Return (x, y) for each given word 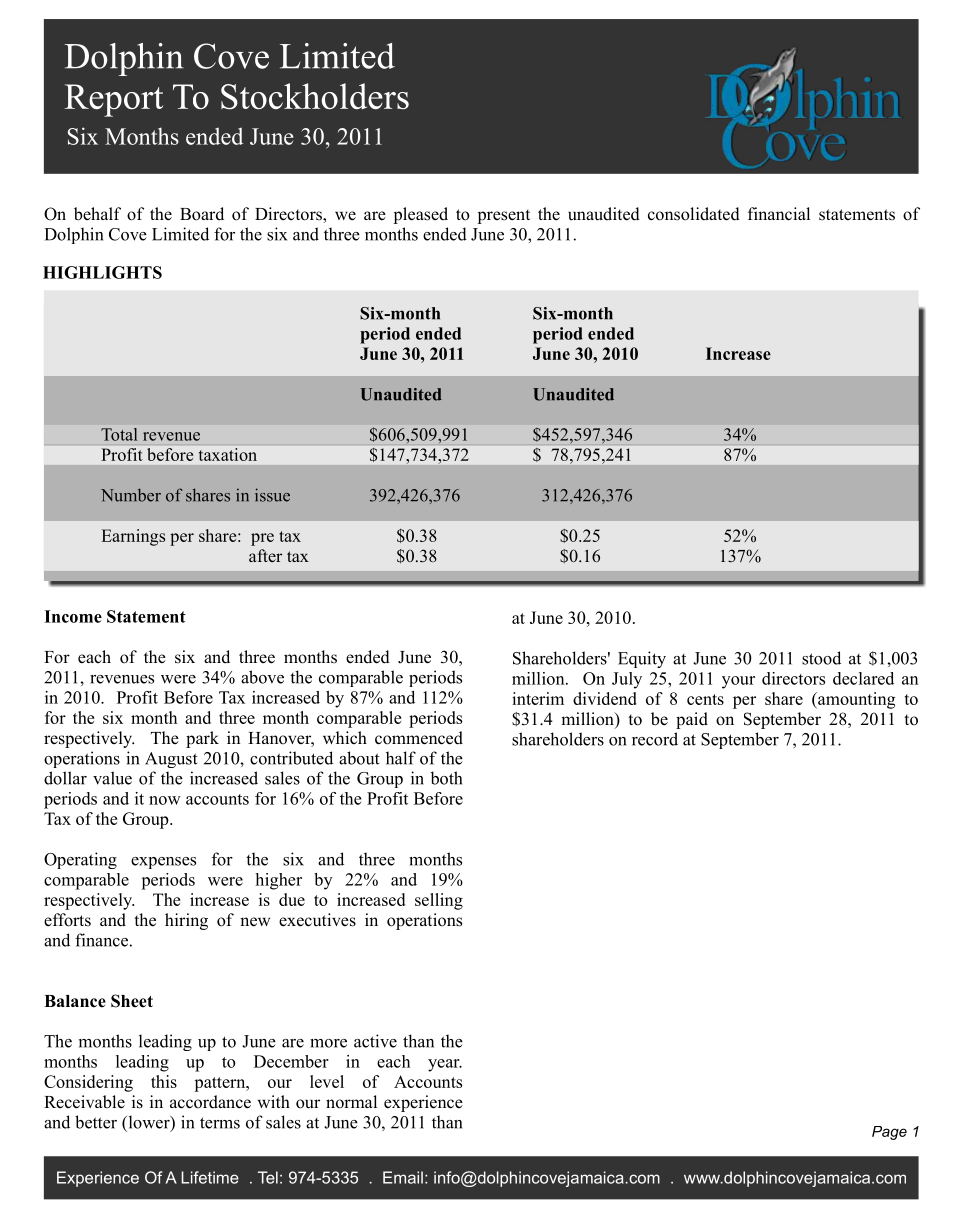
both (446, 778)
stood (821, 658)
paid (692, 720)
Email (403, 1177)
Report (113, 100)
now (165, 800)
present (503, 216)
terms (220, 1123)
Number (131, 495)
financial (779, 214)
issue (272, 495)
